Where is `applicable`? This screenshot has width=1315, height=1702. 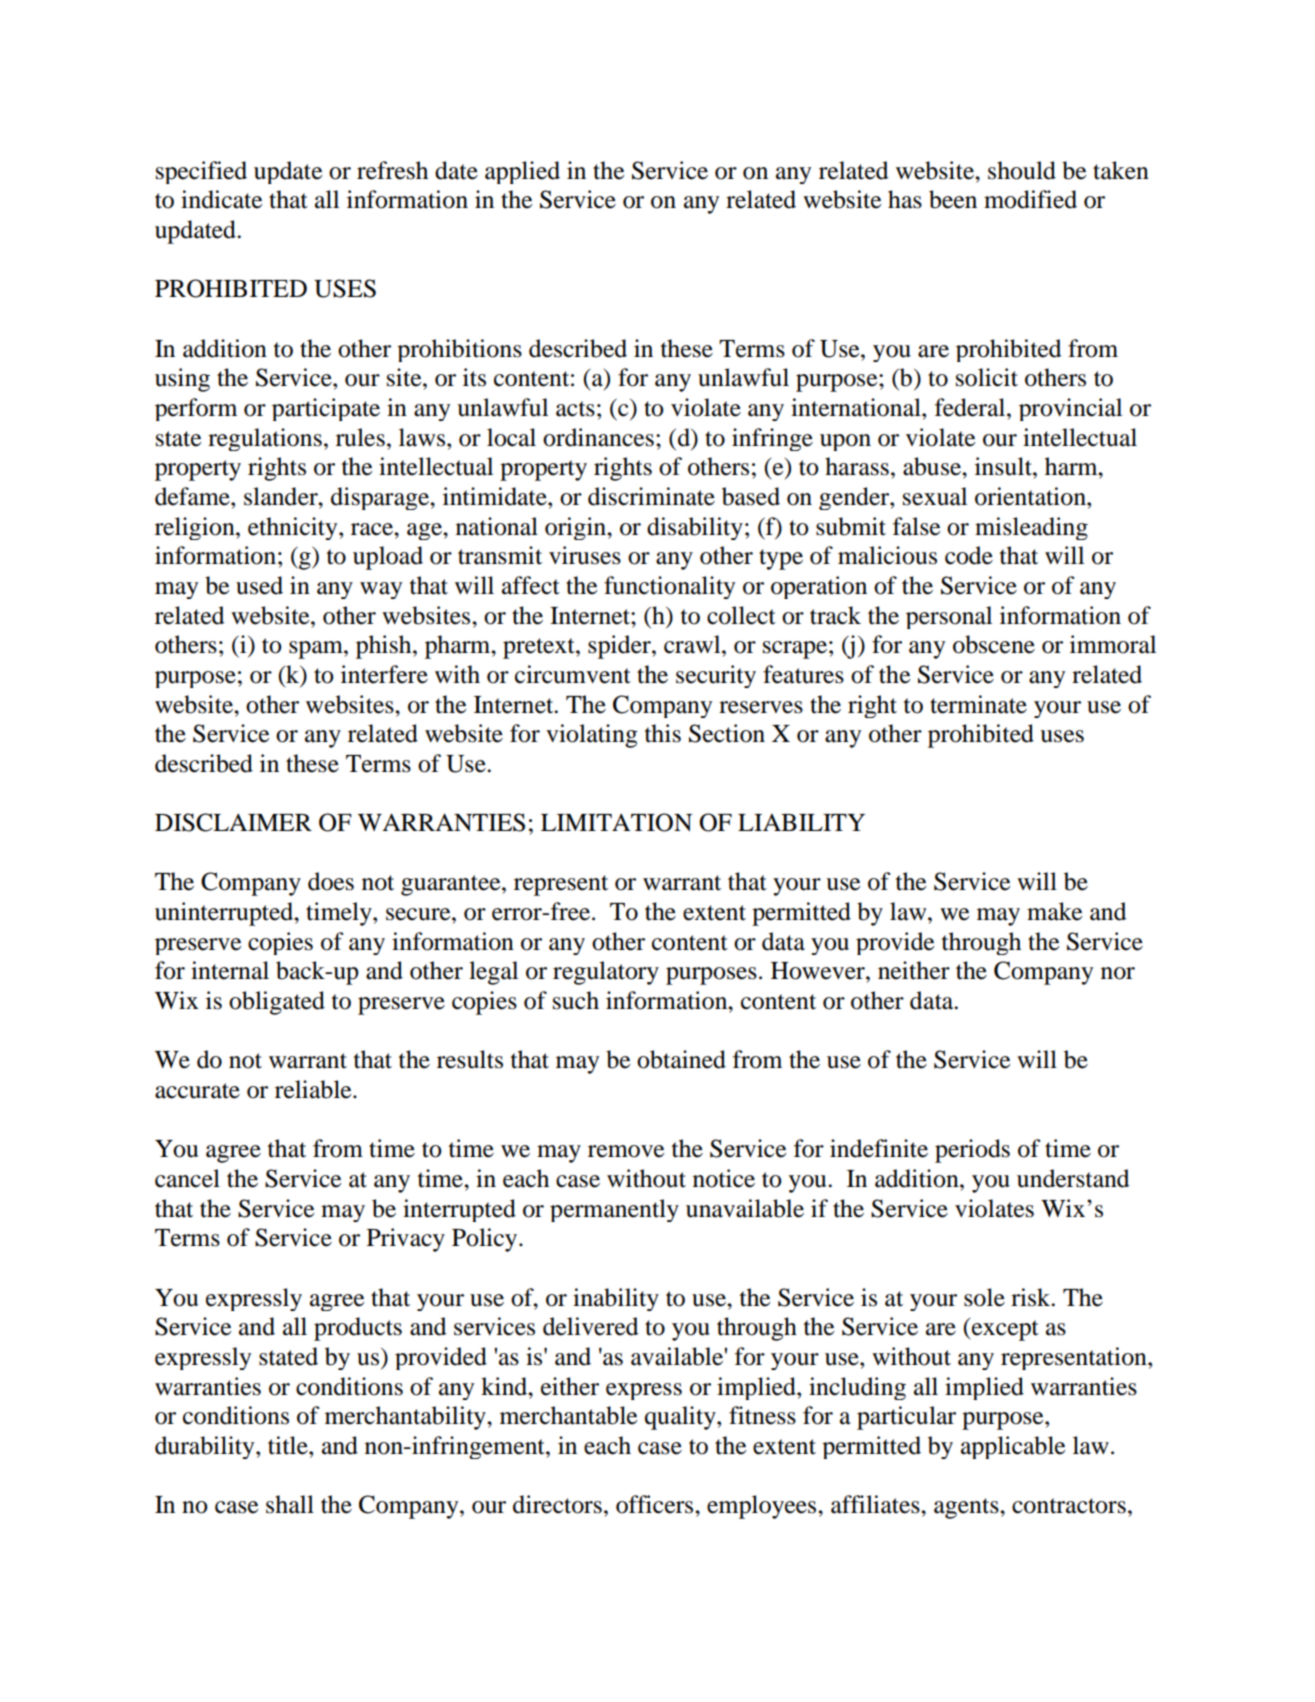 applicable is located at coordinates (1013, 1447).
